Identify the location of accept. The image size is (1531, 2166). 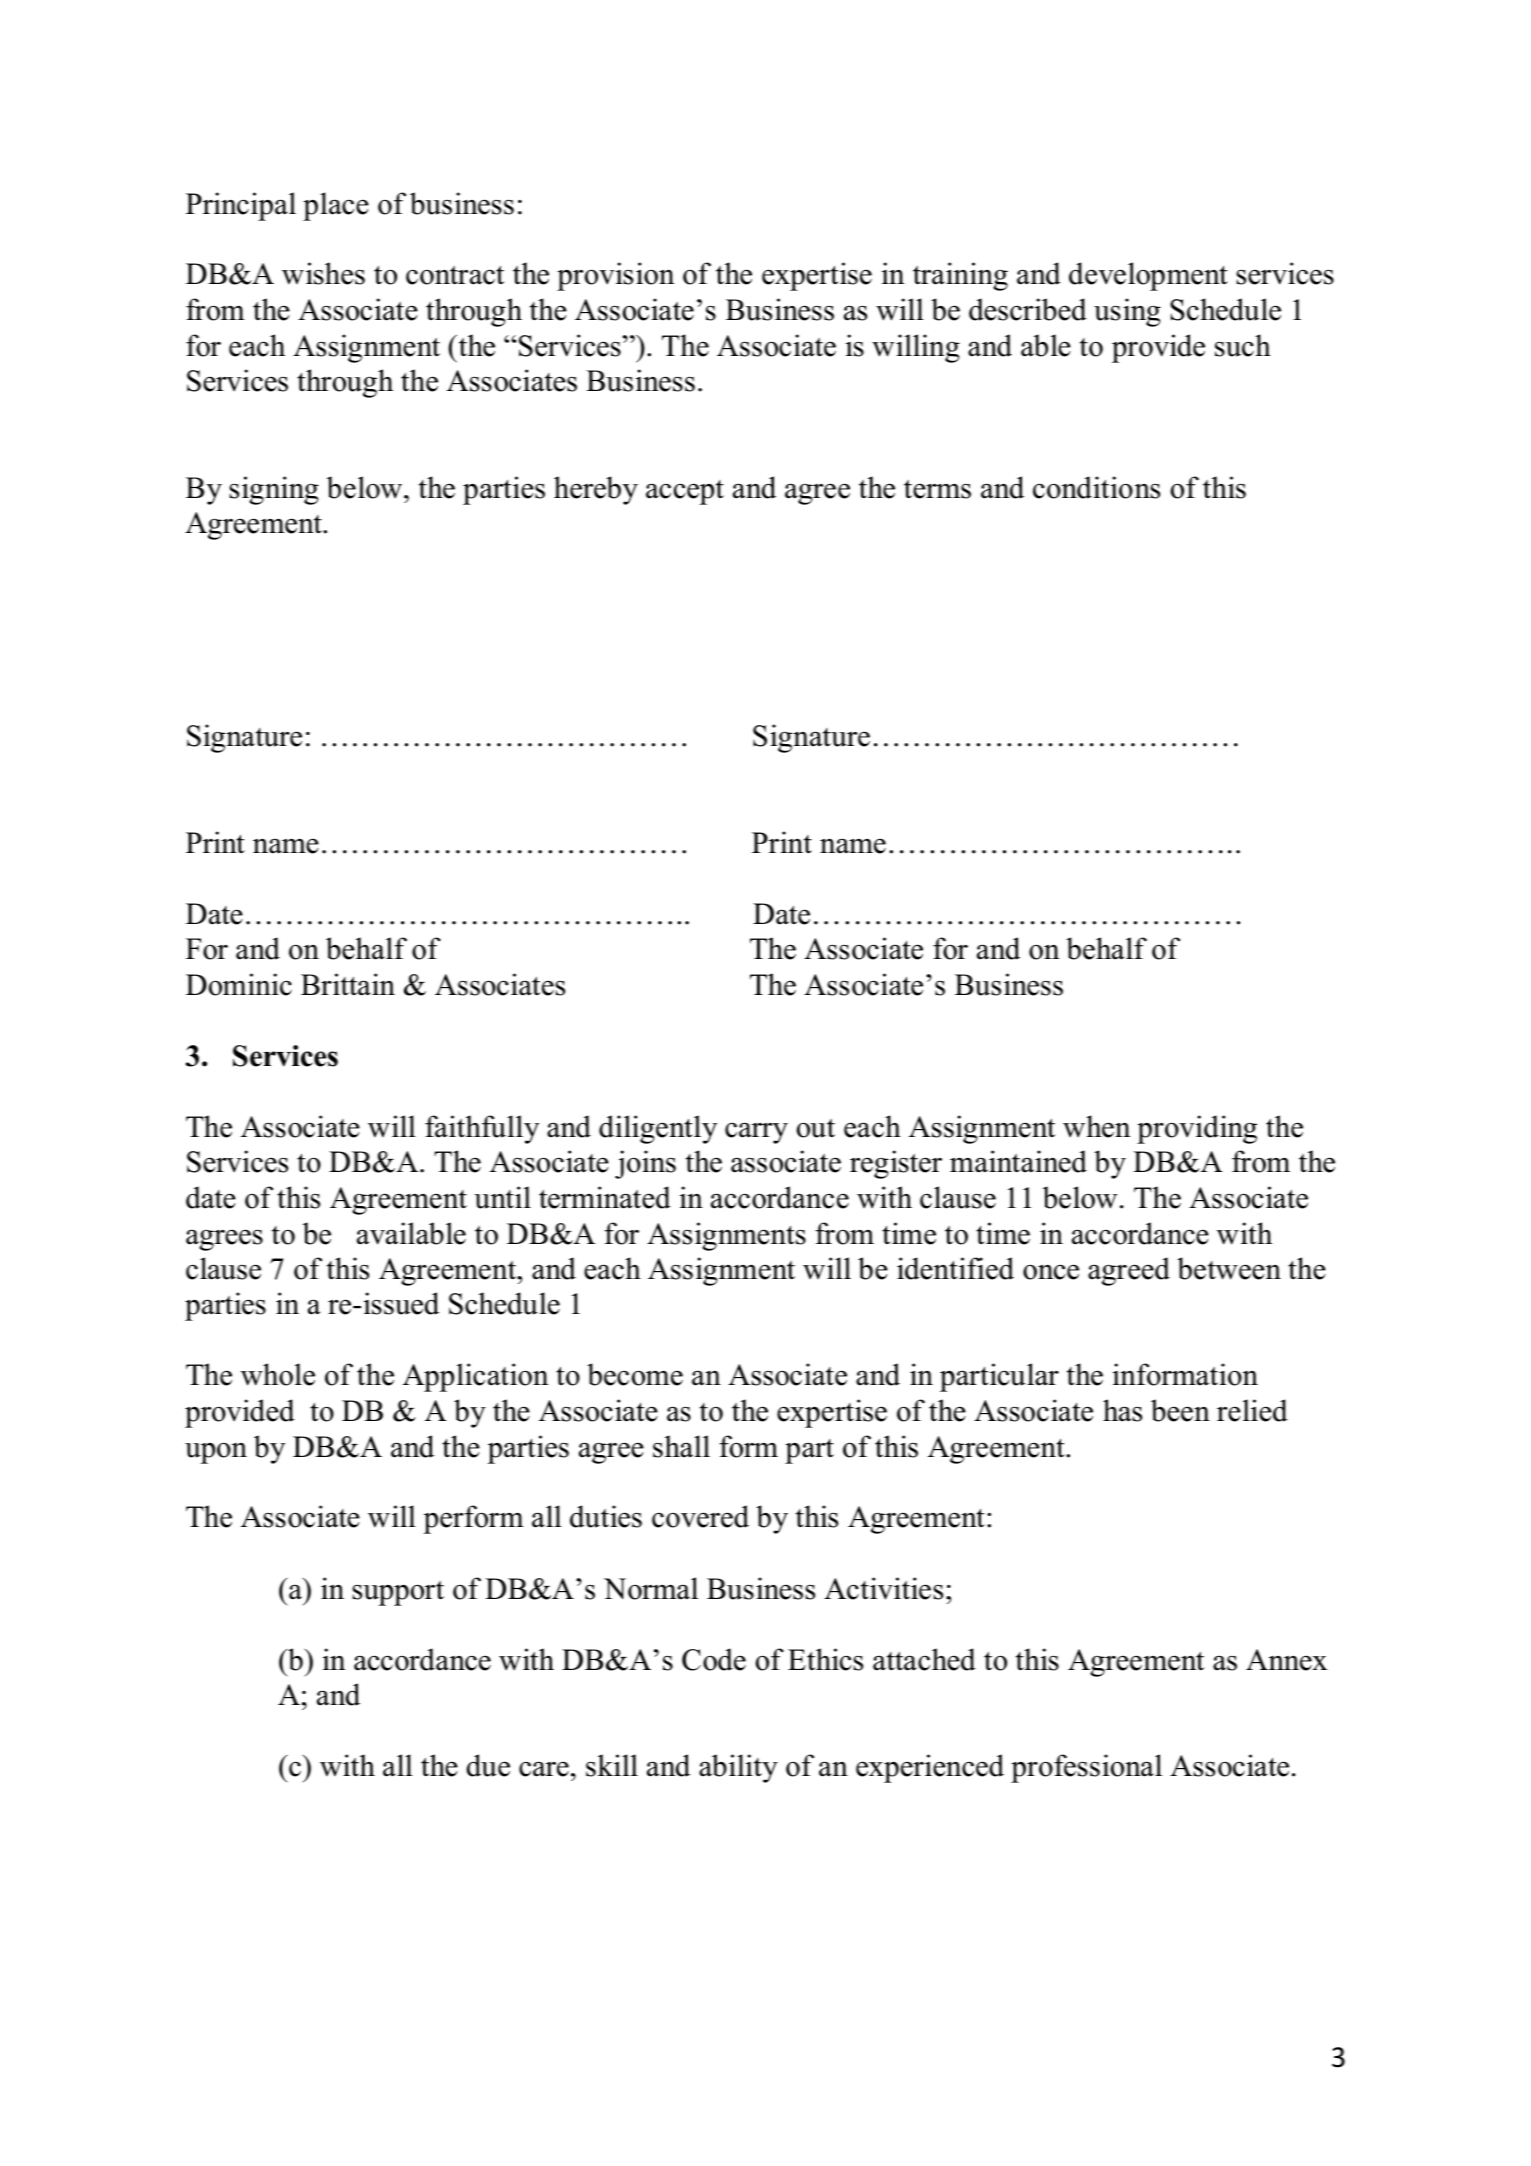
(685, 492).
